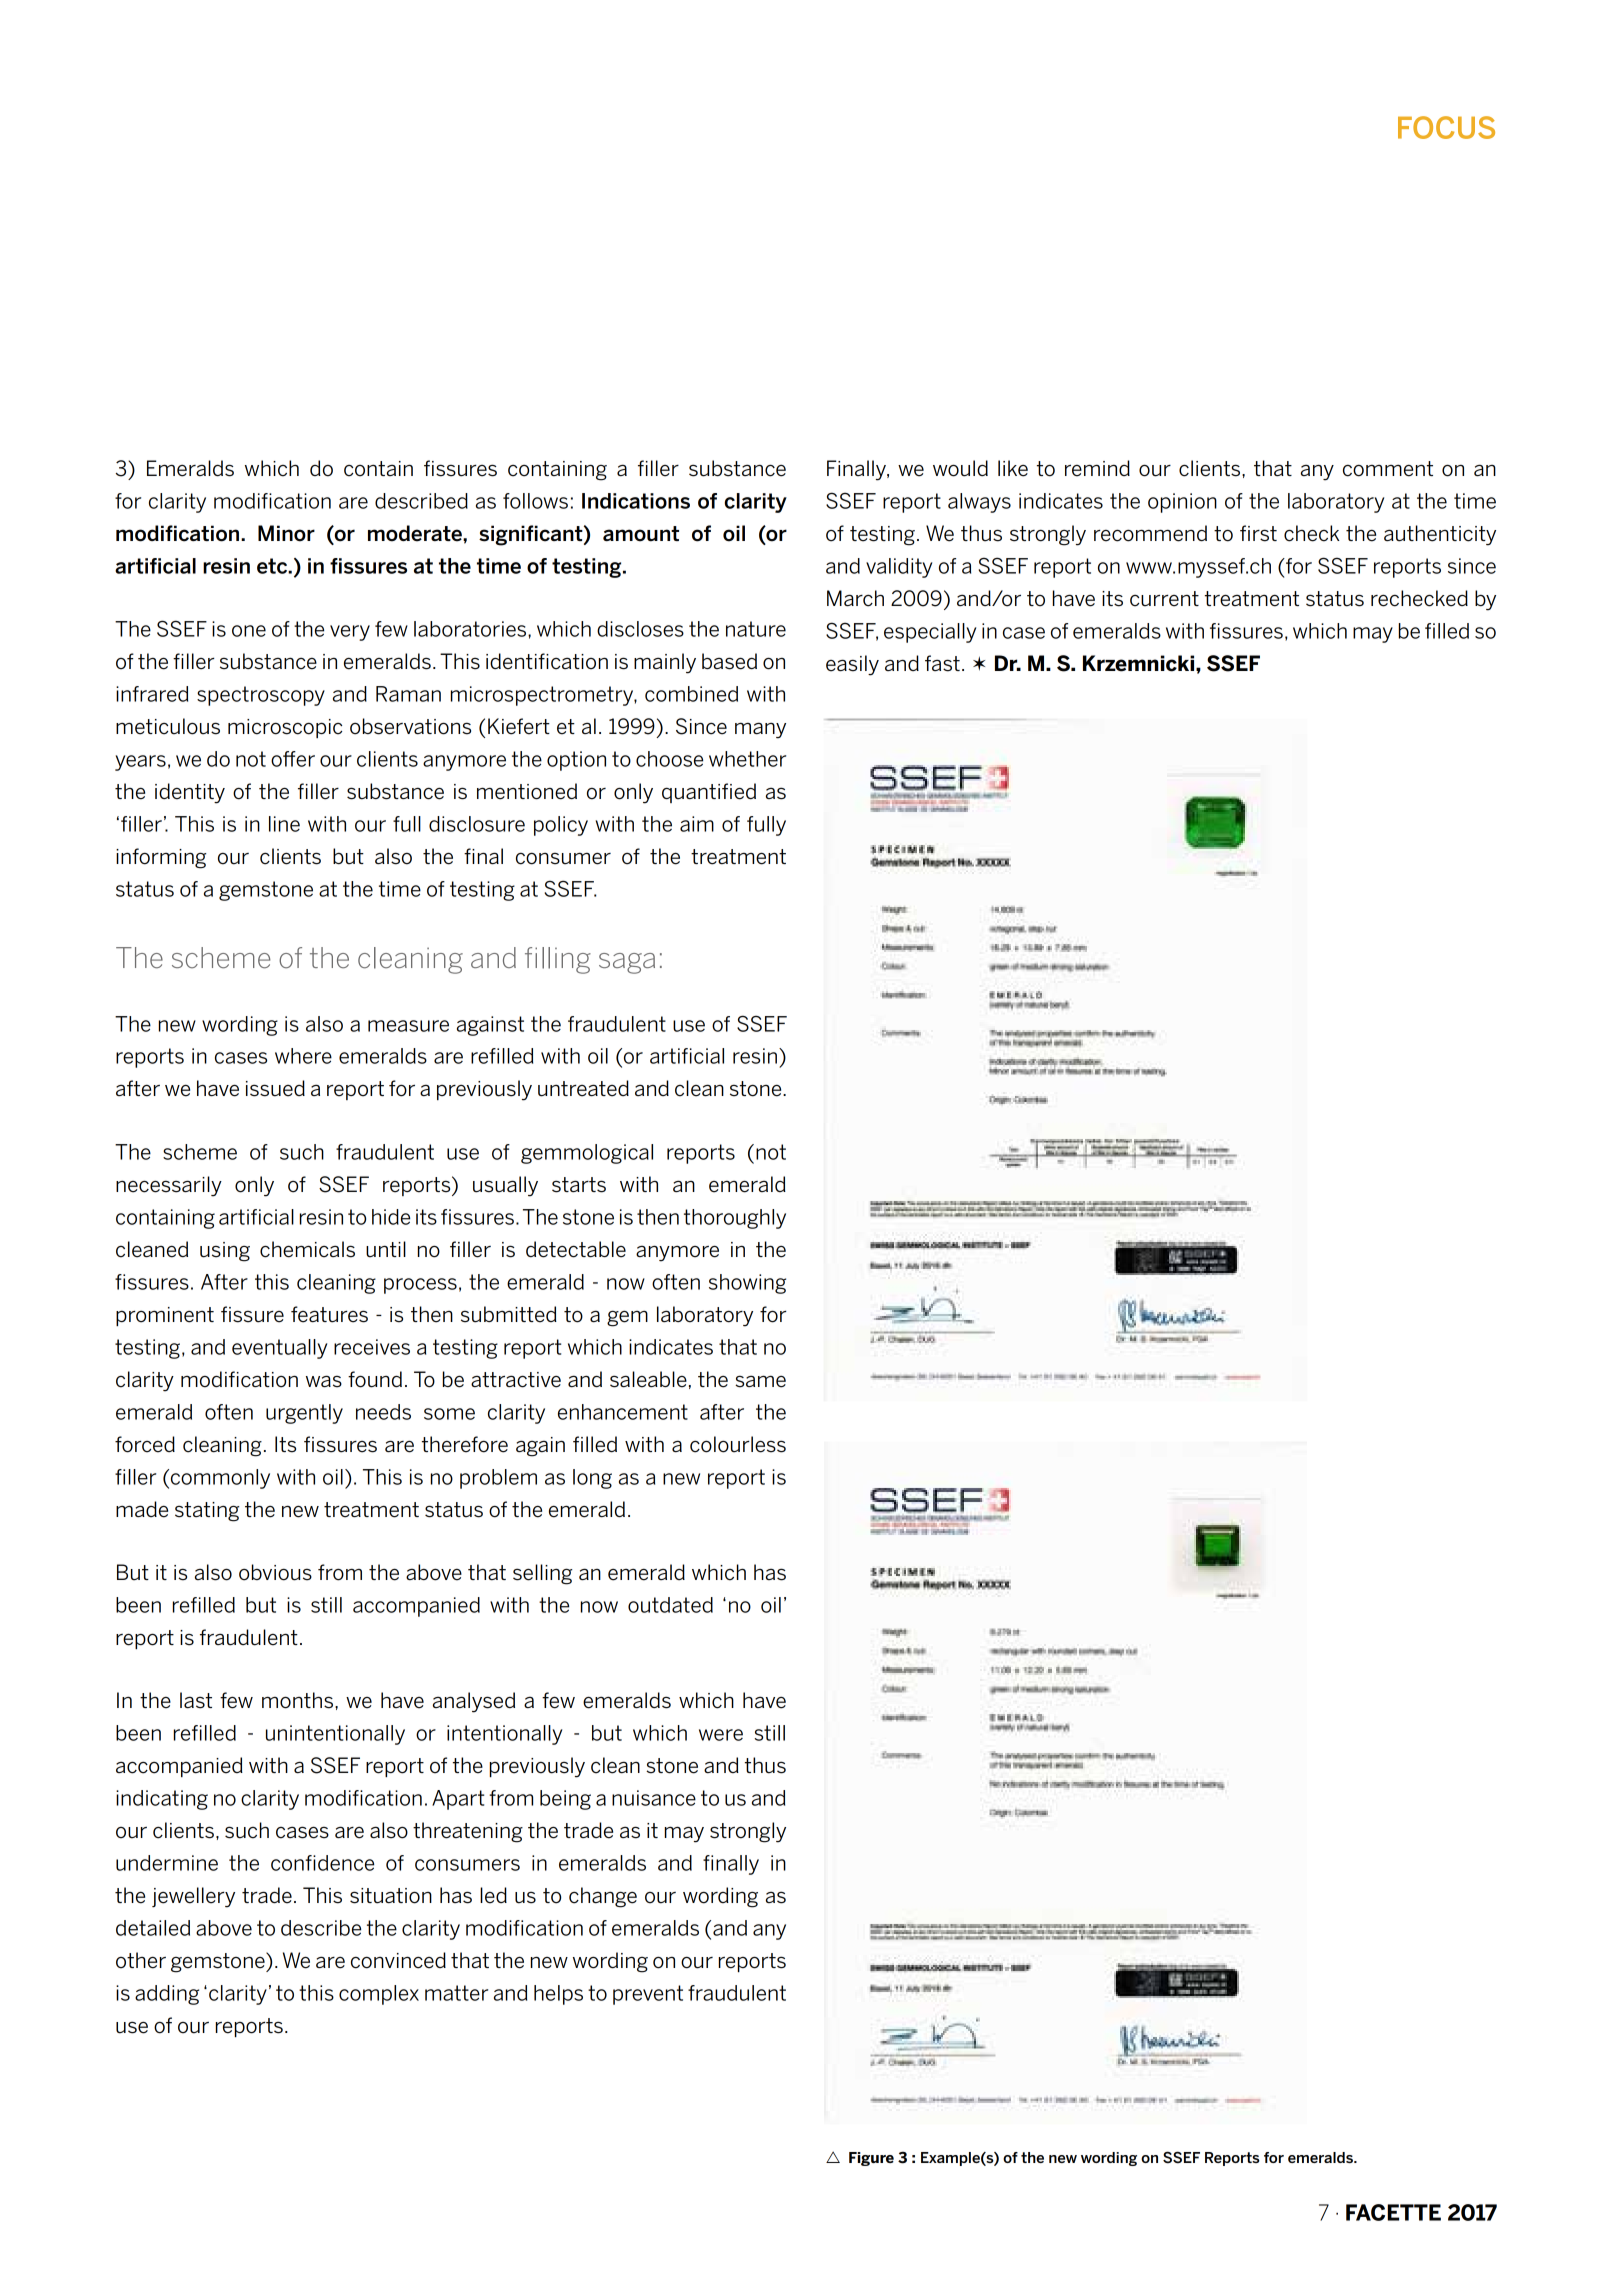  What do you see at coordinates (960, 468) in the screenshot?
I see `would` at bounding box center [960, 468].
